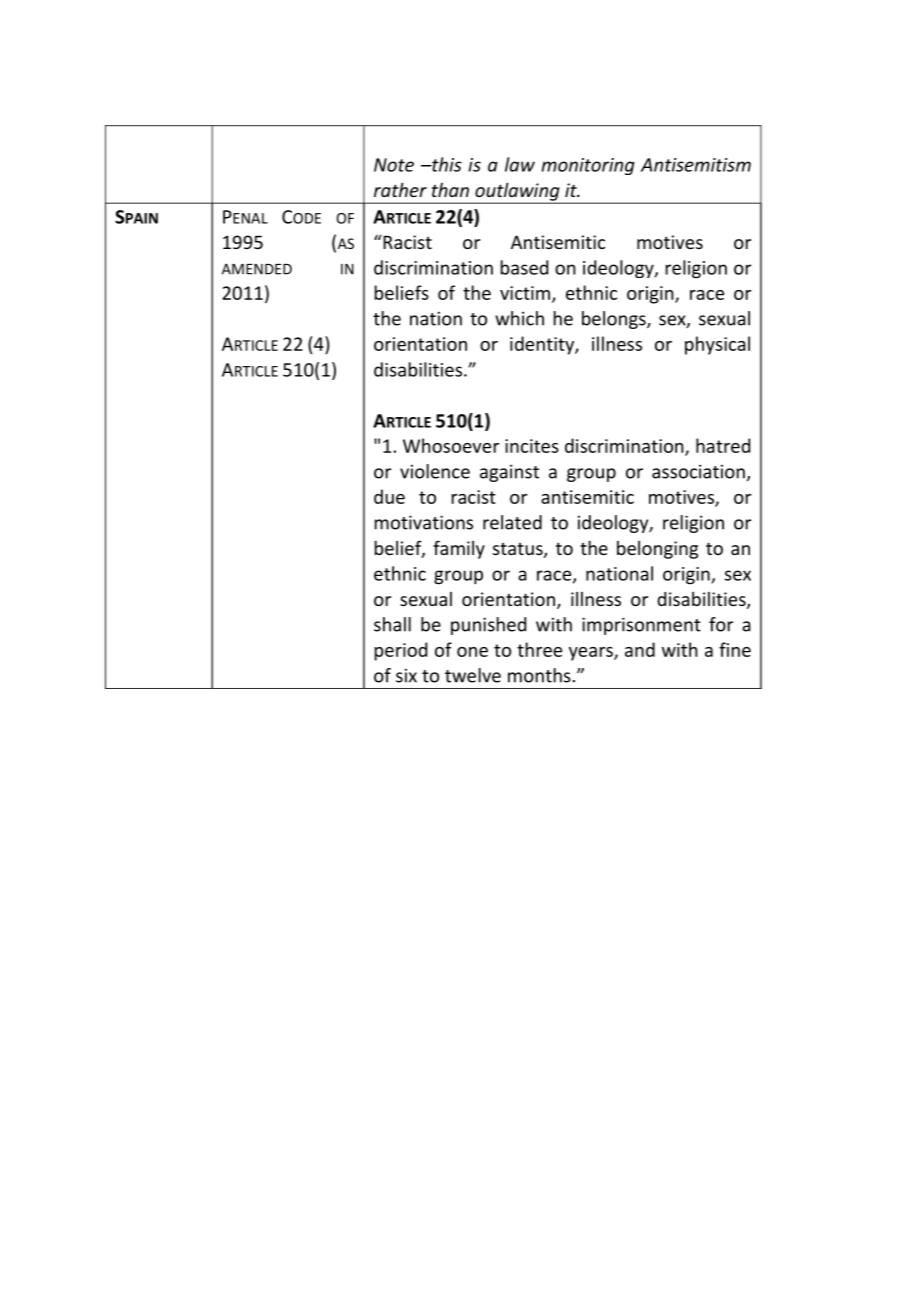  Describe the element at coordinates (512, 522) in the screenshot. I see `related` at that location.
